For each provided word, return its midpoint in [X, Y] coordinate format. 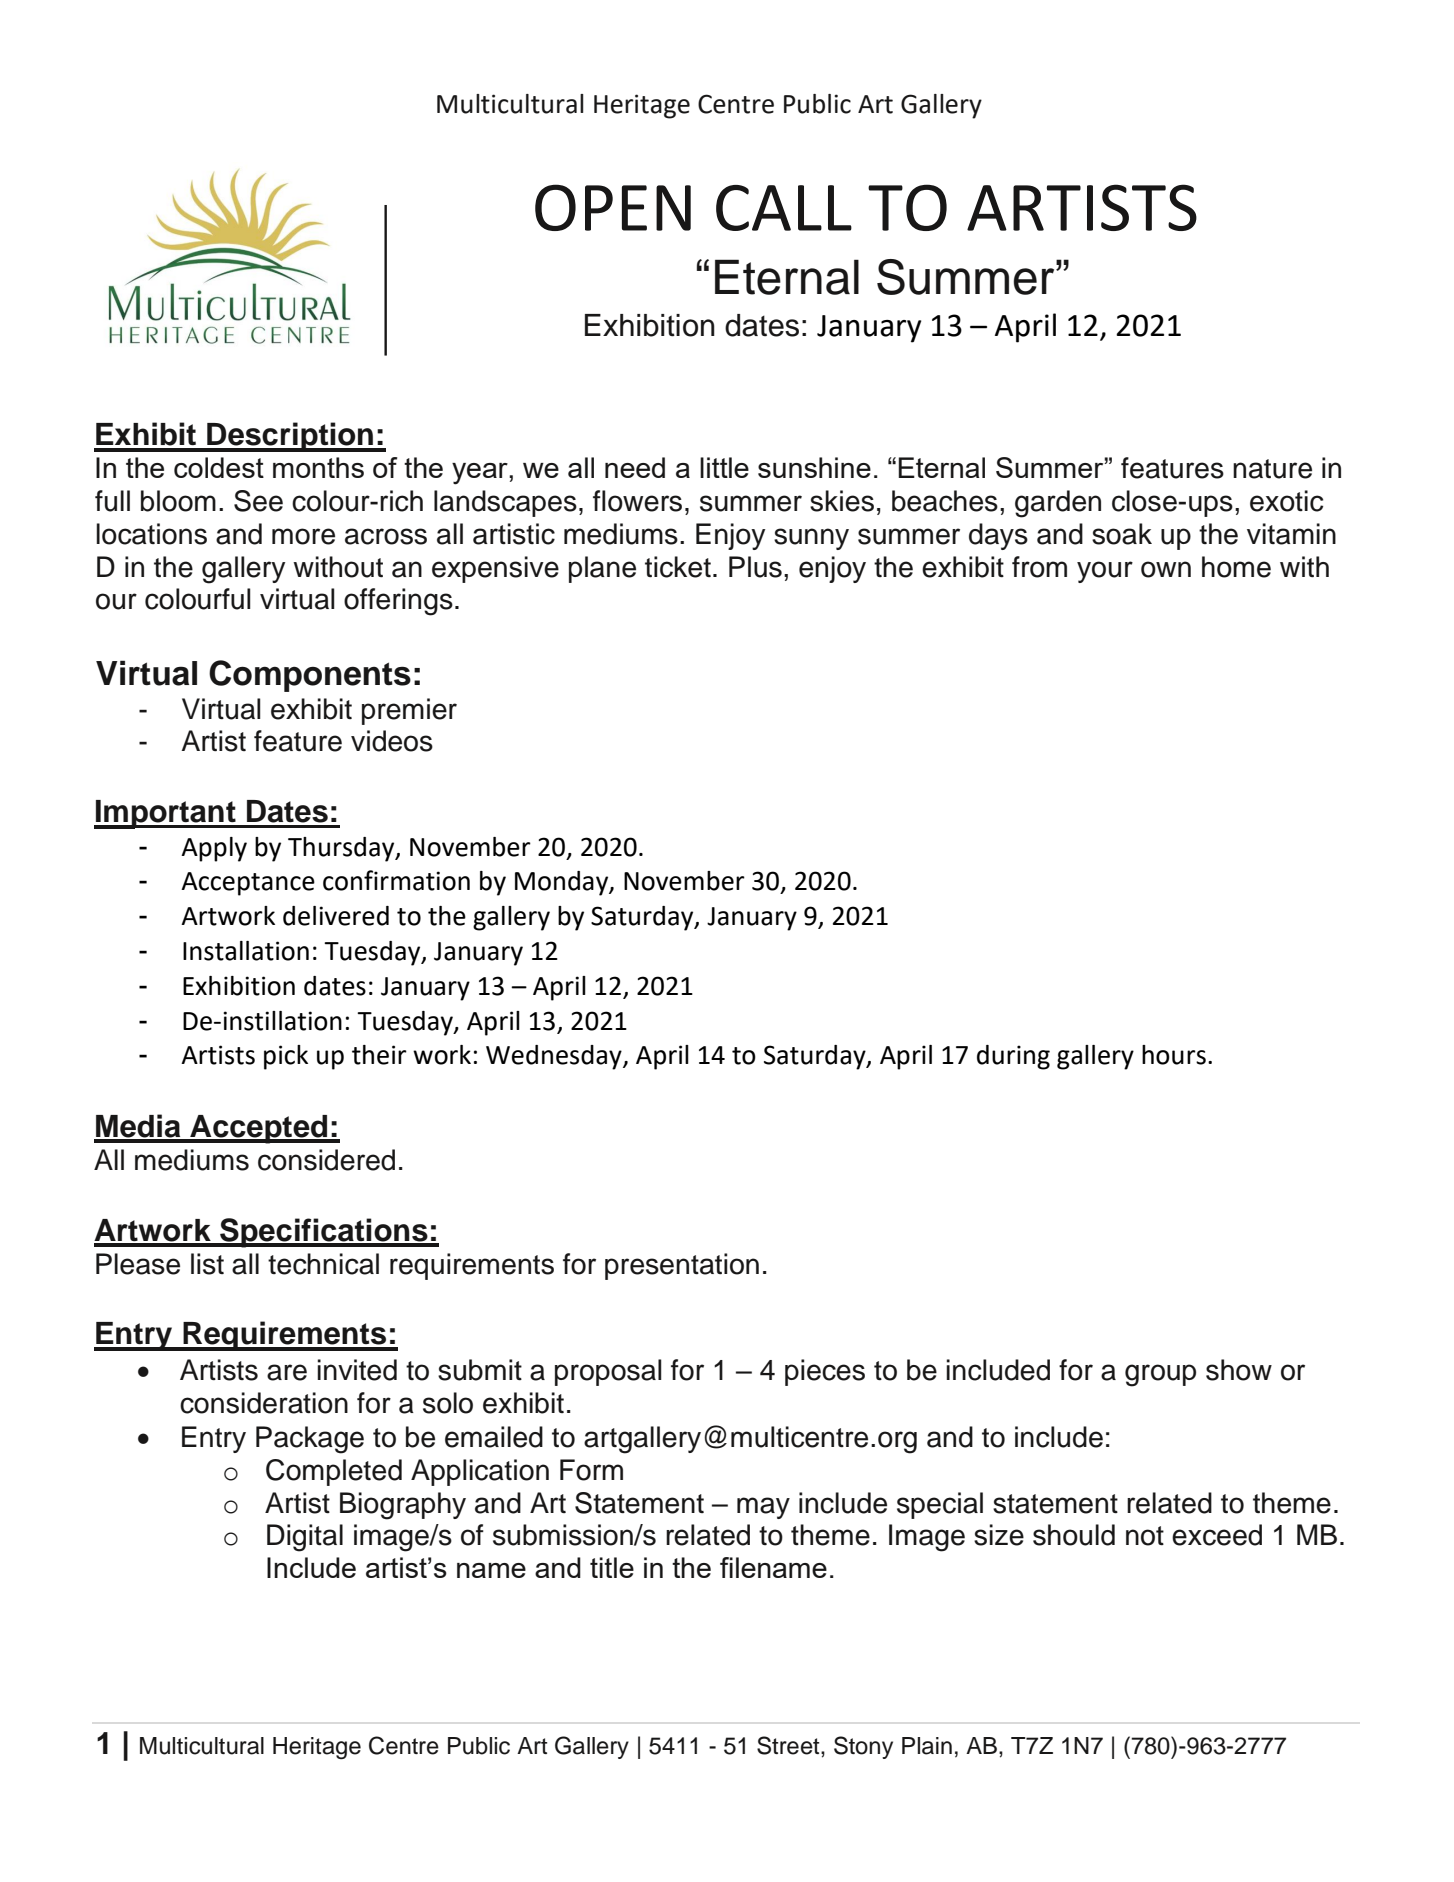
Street [789, 1745]
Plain [927, 1746]
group [1160, 1375]
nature [1272, 469]
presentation [682, 1266]
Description [290, 437]
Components [310, 676]
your [1105, 572]
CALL [784, 208]
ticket [678, 567]
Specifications [324, 1233]
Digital [305, 1538]
